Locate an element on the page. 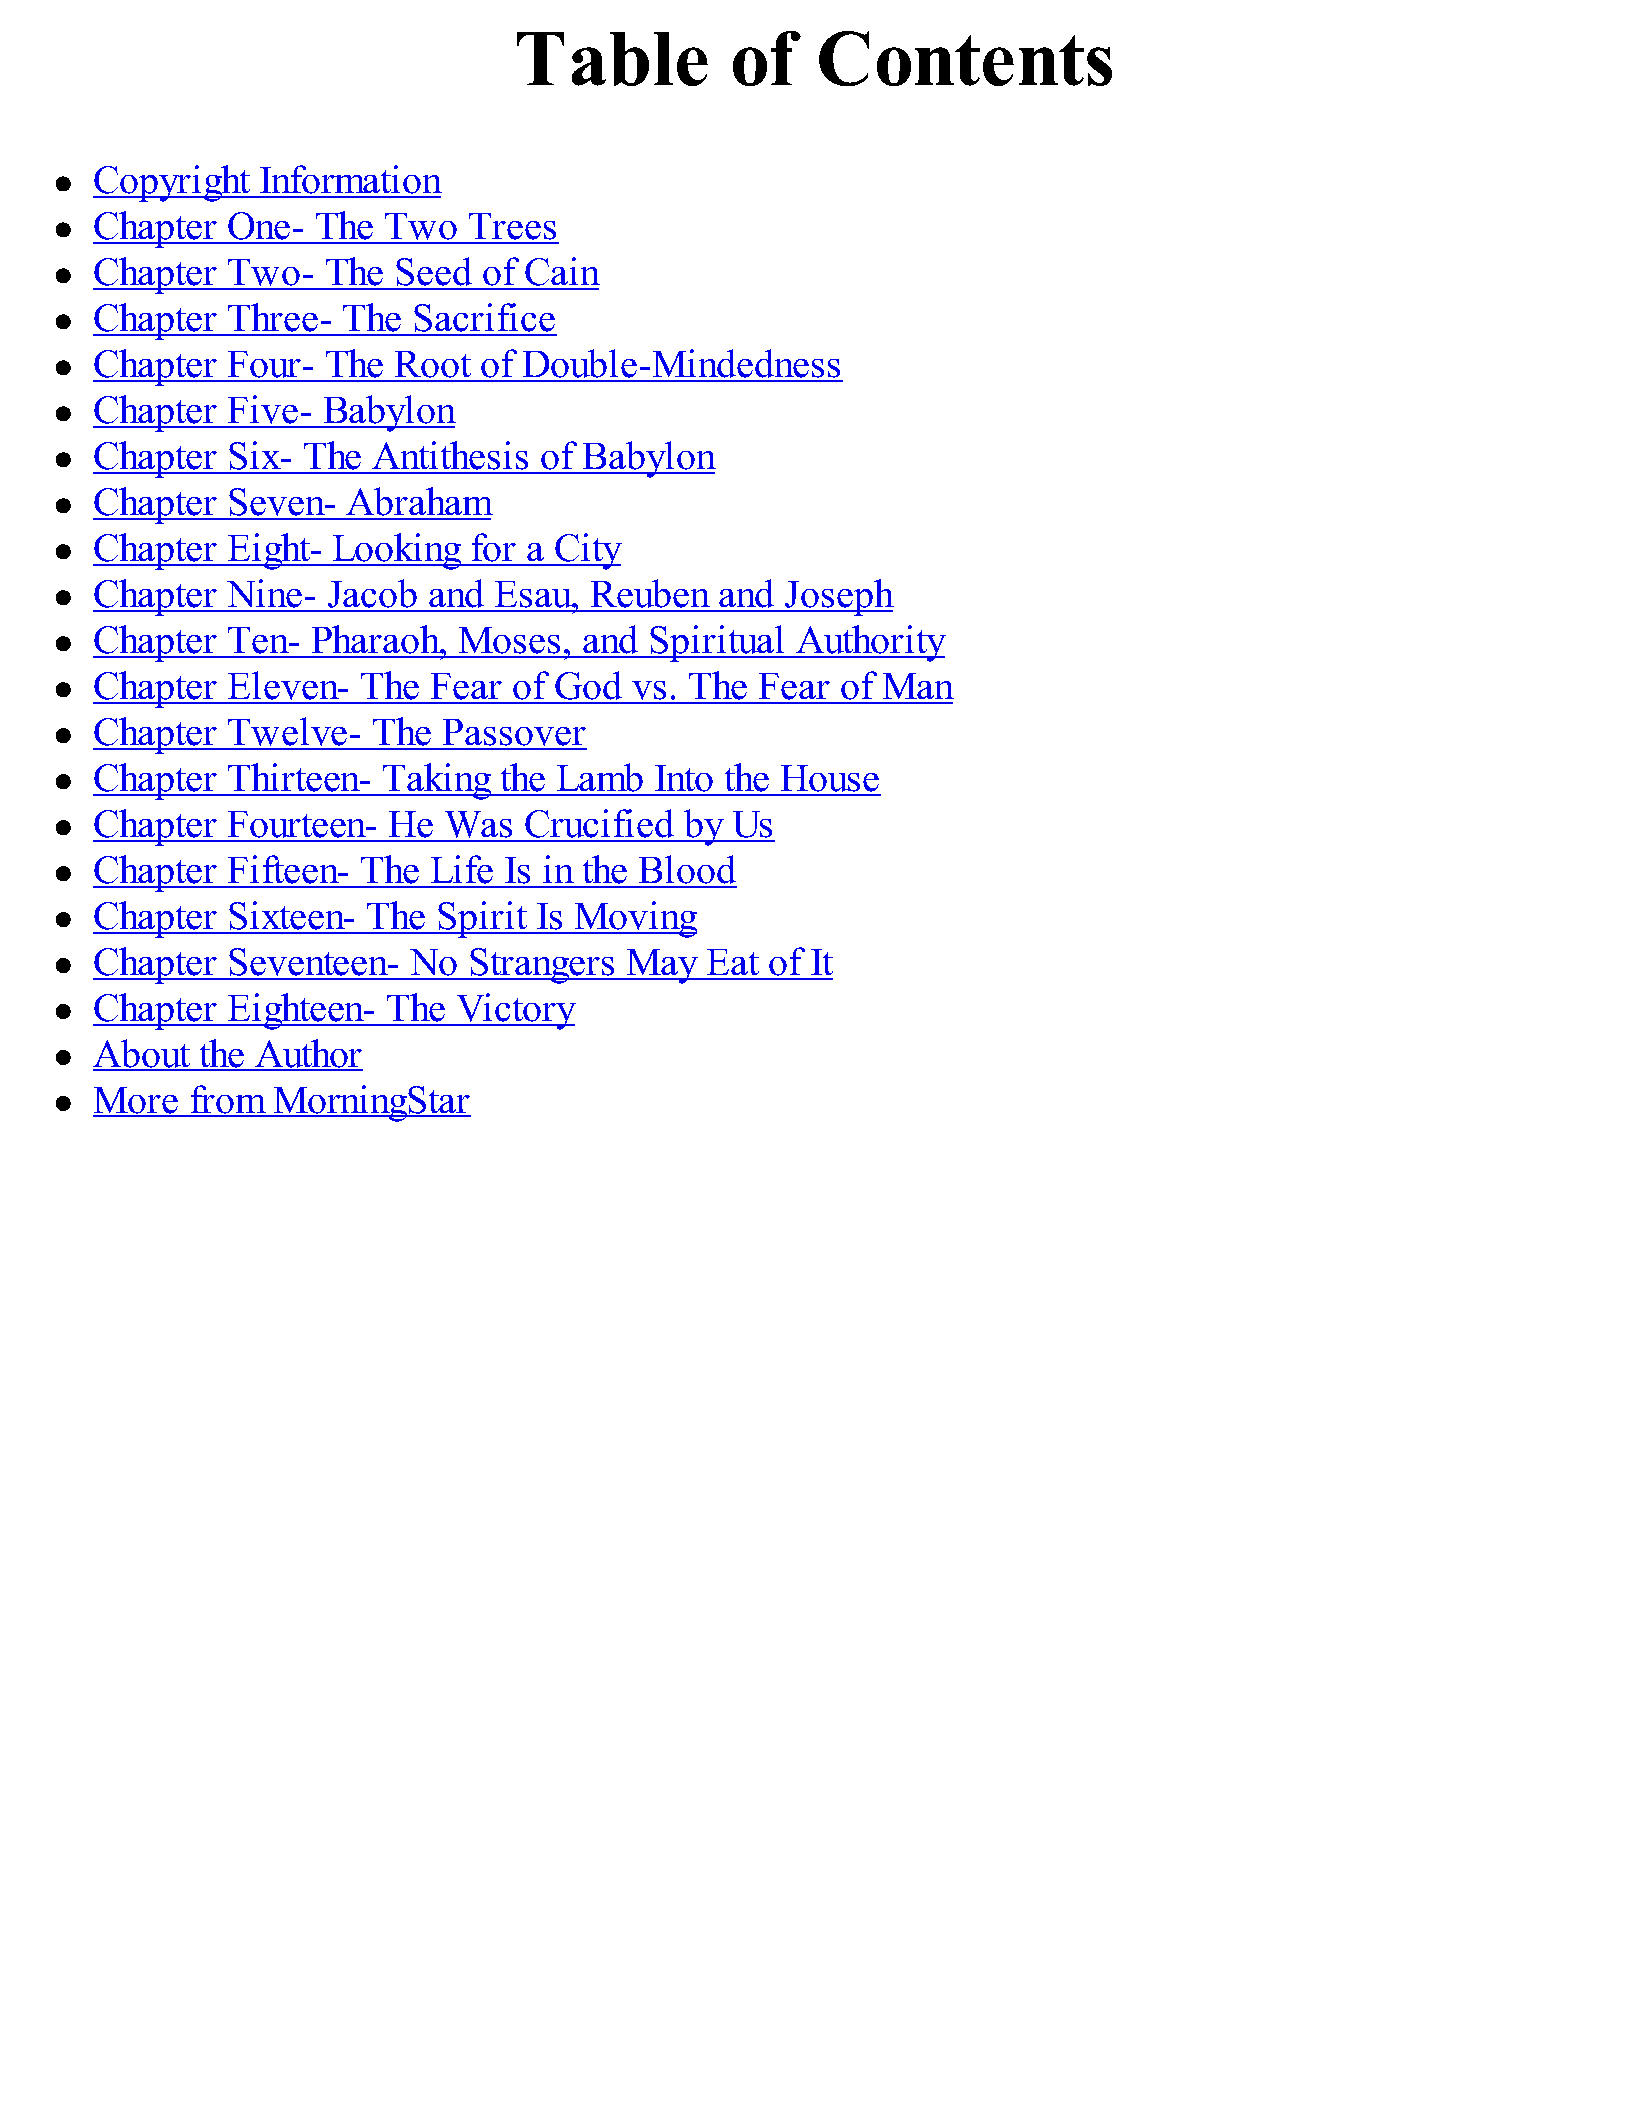 The height and width of the document is (2111, 1631). Victory is located at coordinates (515, 1011).
